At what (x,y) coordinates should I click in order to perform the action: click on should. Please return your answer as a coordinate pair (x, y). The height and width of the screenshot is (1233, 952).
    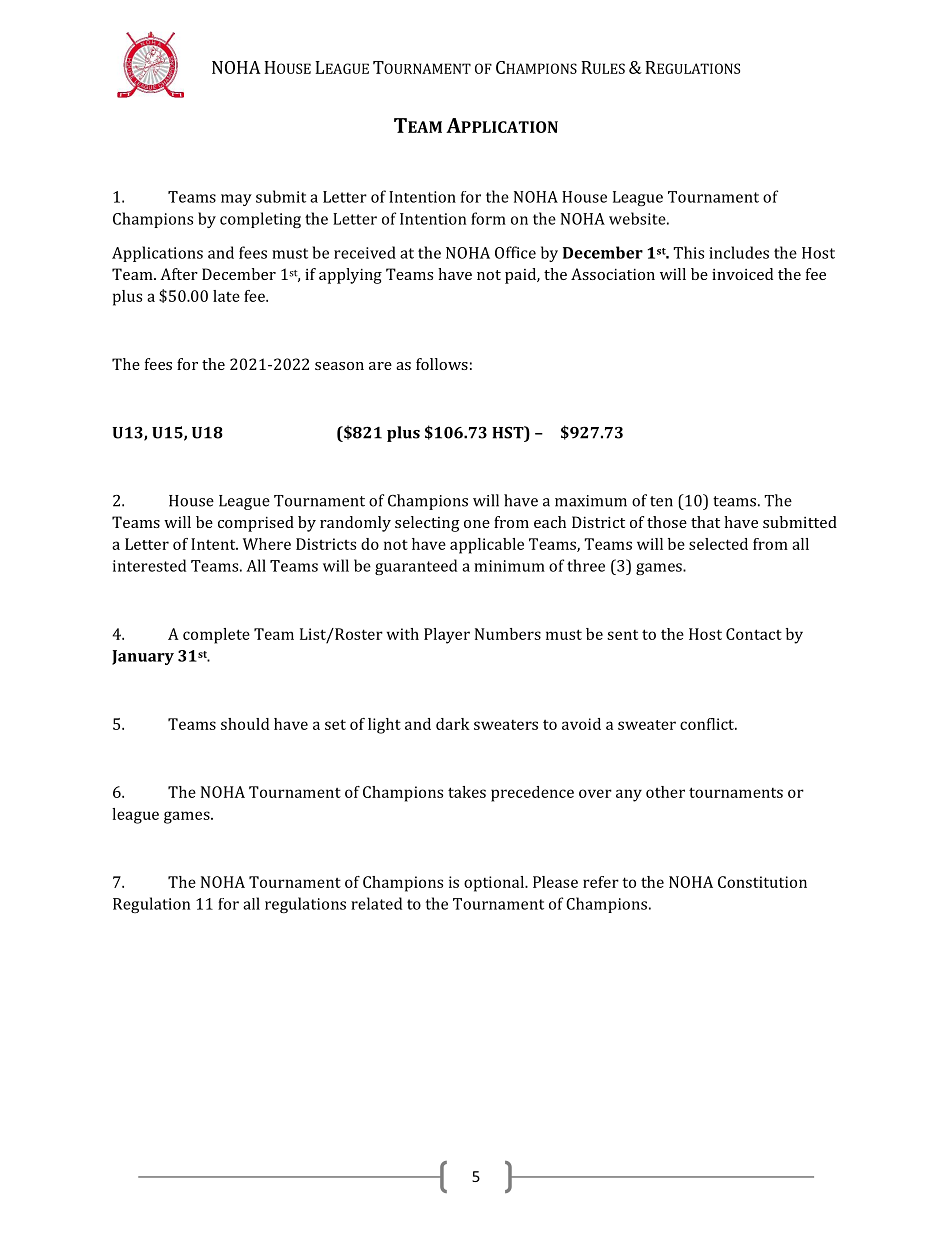
    Looking at the image, I should click on (245, 724).
